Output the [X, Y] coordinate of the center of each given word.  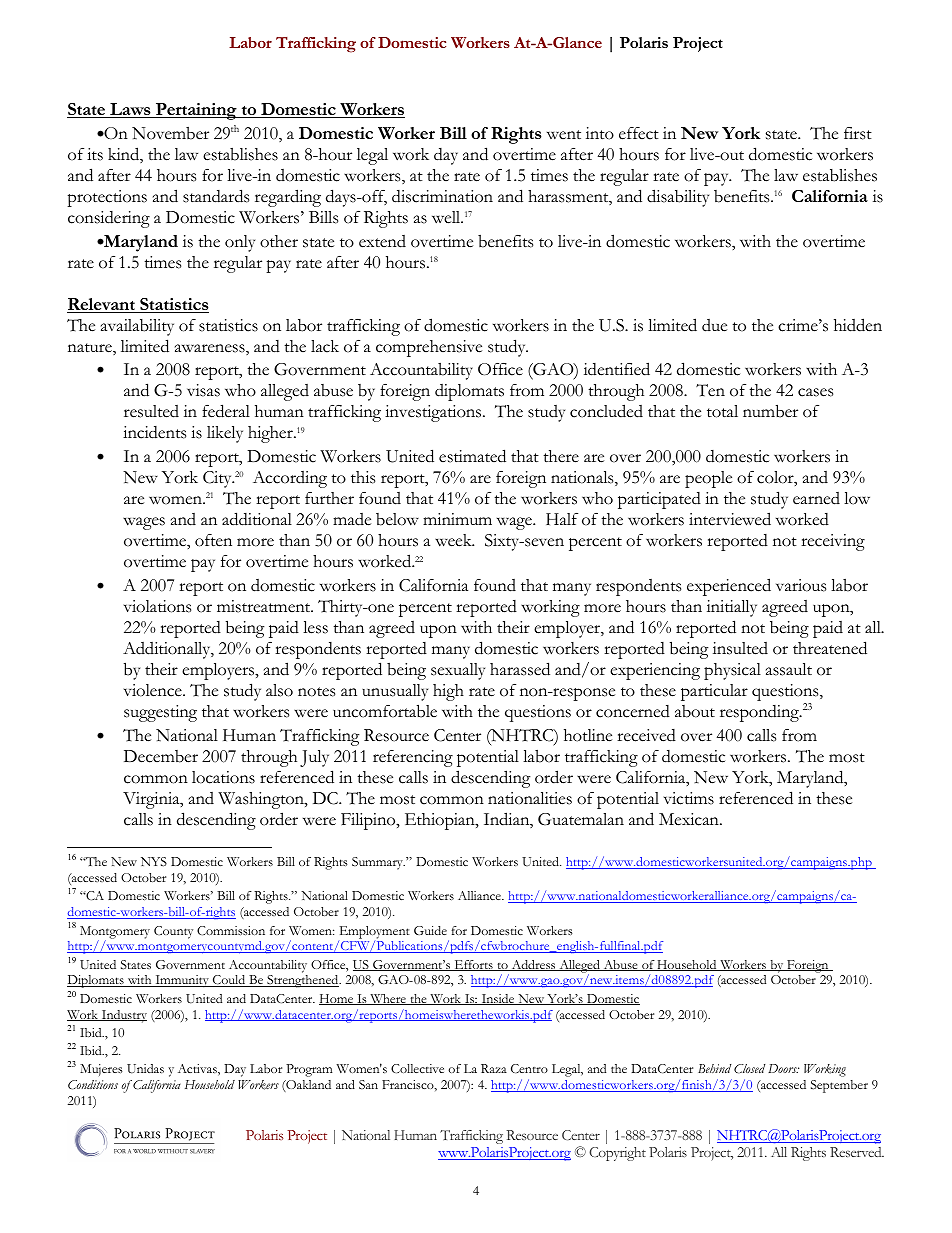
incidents [154, 432]
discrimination [442, 196]
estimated [472, 456]
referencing [413, 758]
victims [689, 798]
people [708, 479]
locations [223, 777]
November [170, 133]
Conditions [93, 1085]
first [858, 133]
